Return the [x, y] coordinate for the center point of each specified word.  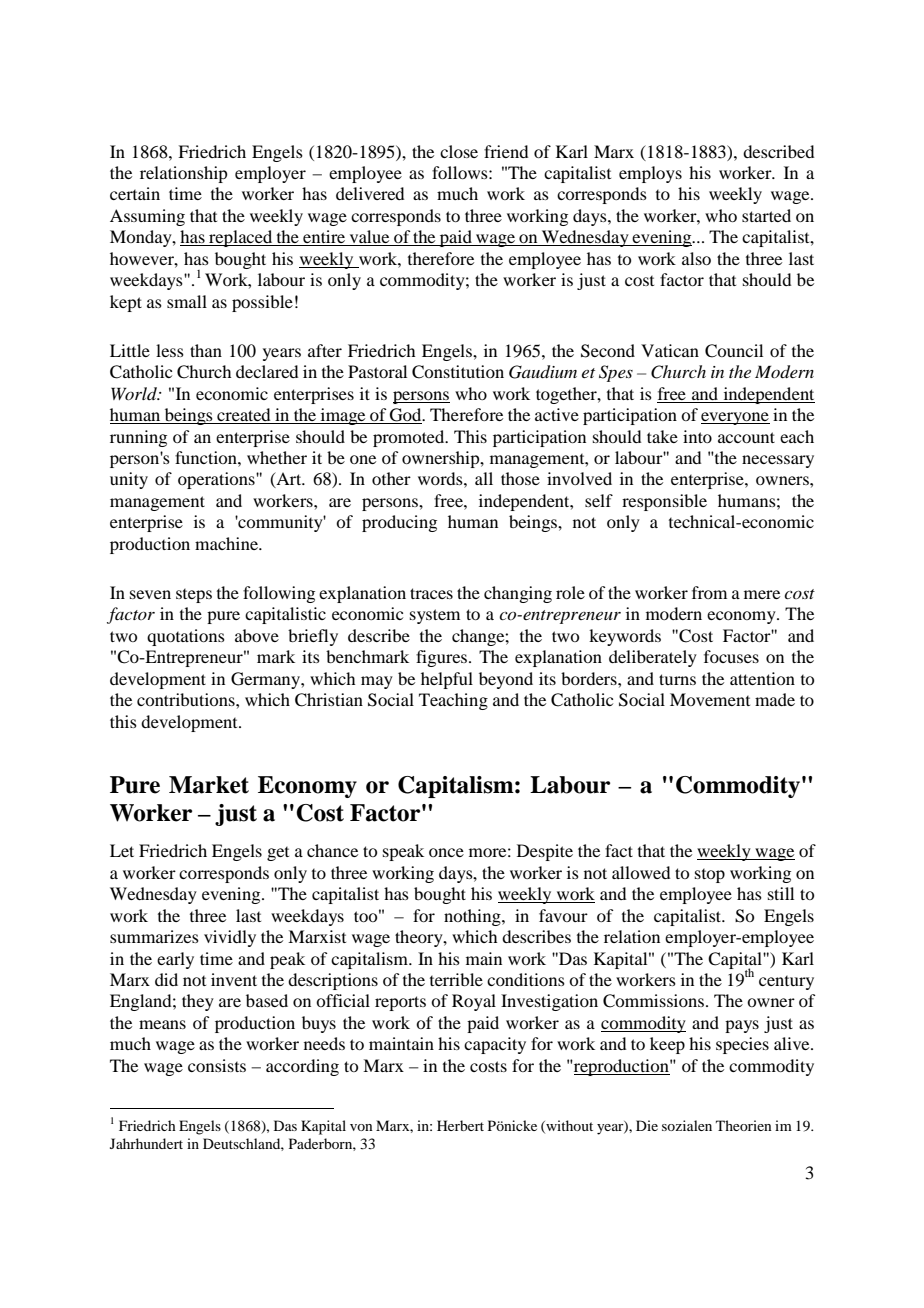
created [244, 416]
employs [650, 174]
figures [443, 658]
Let [122, 850]
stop [710, 876]
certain [135, 193]
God [406, 416]
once [446, 852]
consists [217, 1065]
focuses [731, 656]
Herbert [460, 1125]
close [459, 151]
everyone [735, 418]
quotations [186, 637]
